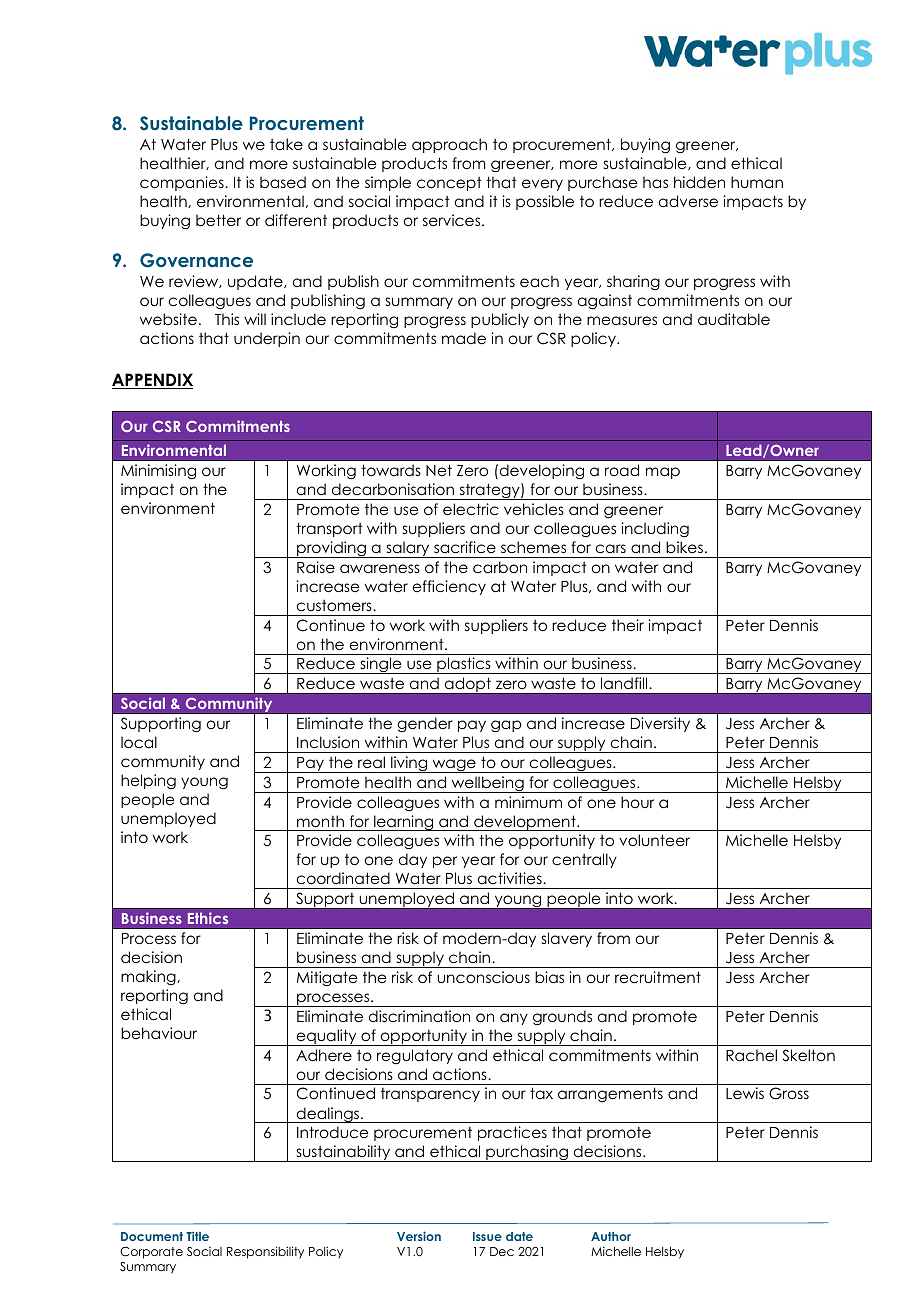 This page has width=924, height=1308. Describe the element at coordinates (183, 183) in the page. I see `companies` at that location.
